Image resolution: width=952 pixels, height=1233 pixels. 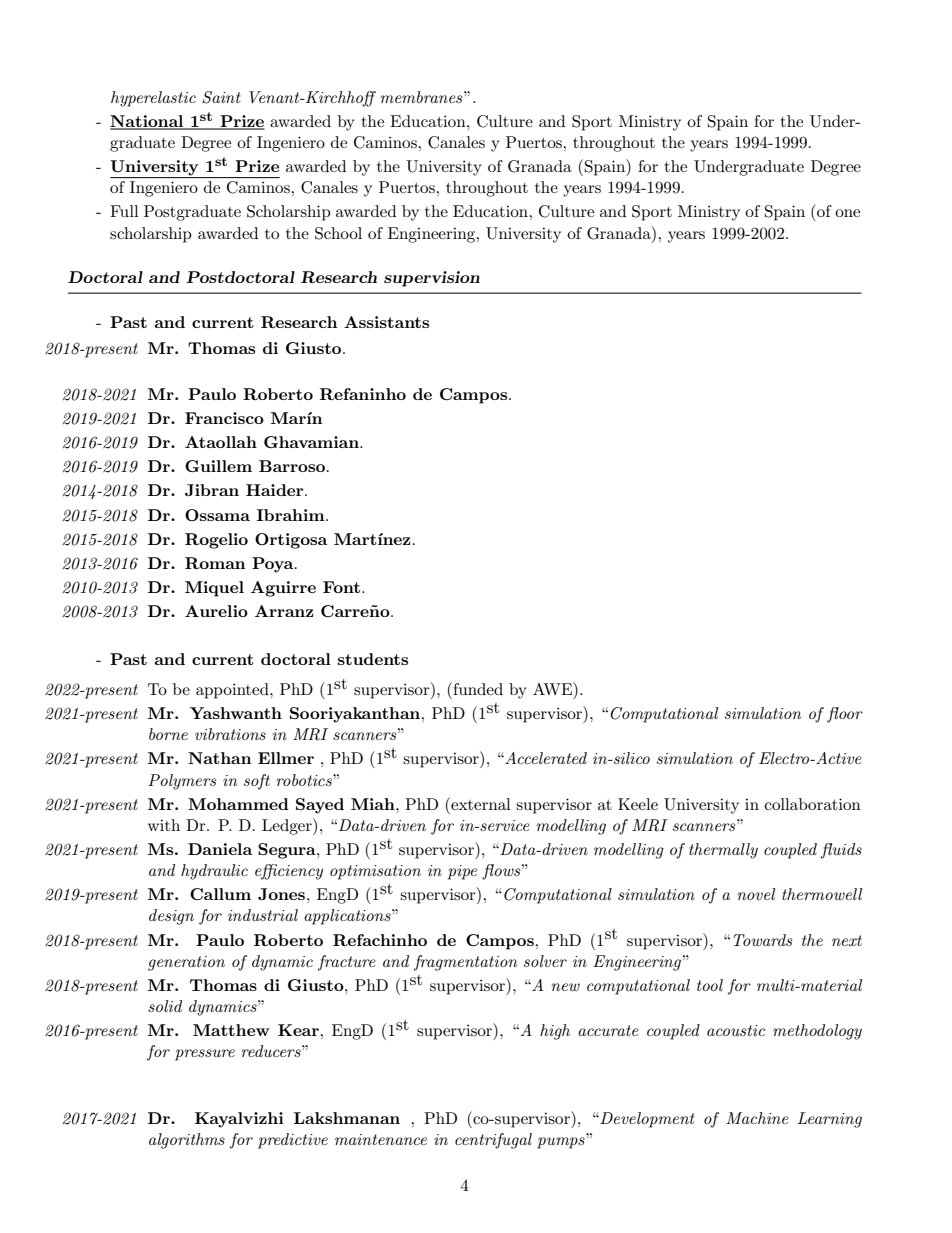 I want to click on Saint, so click(x=221, y=97).
